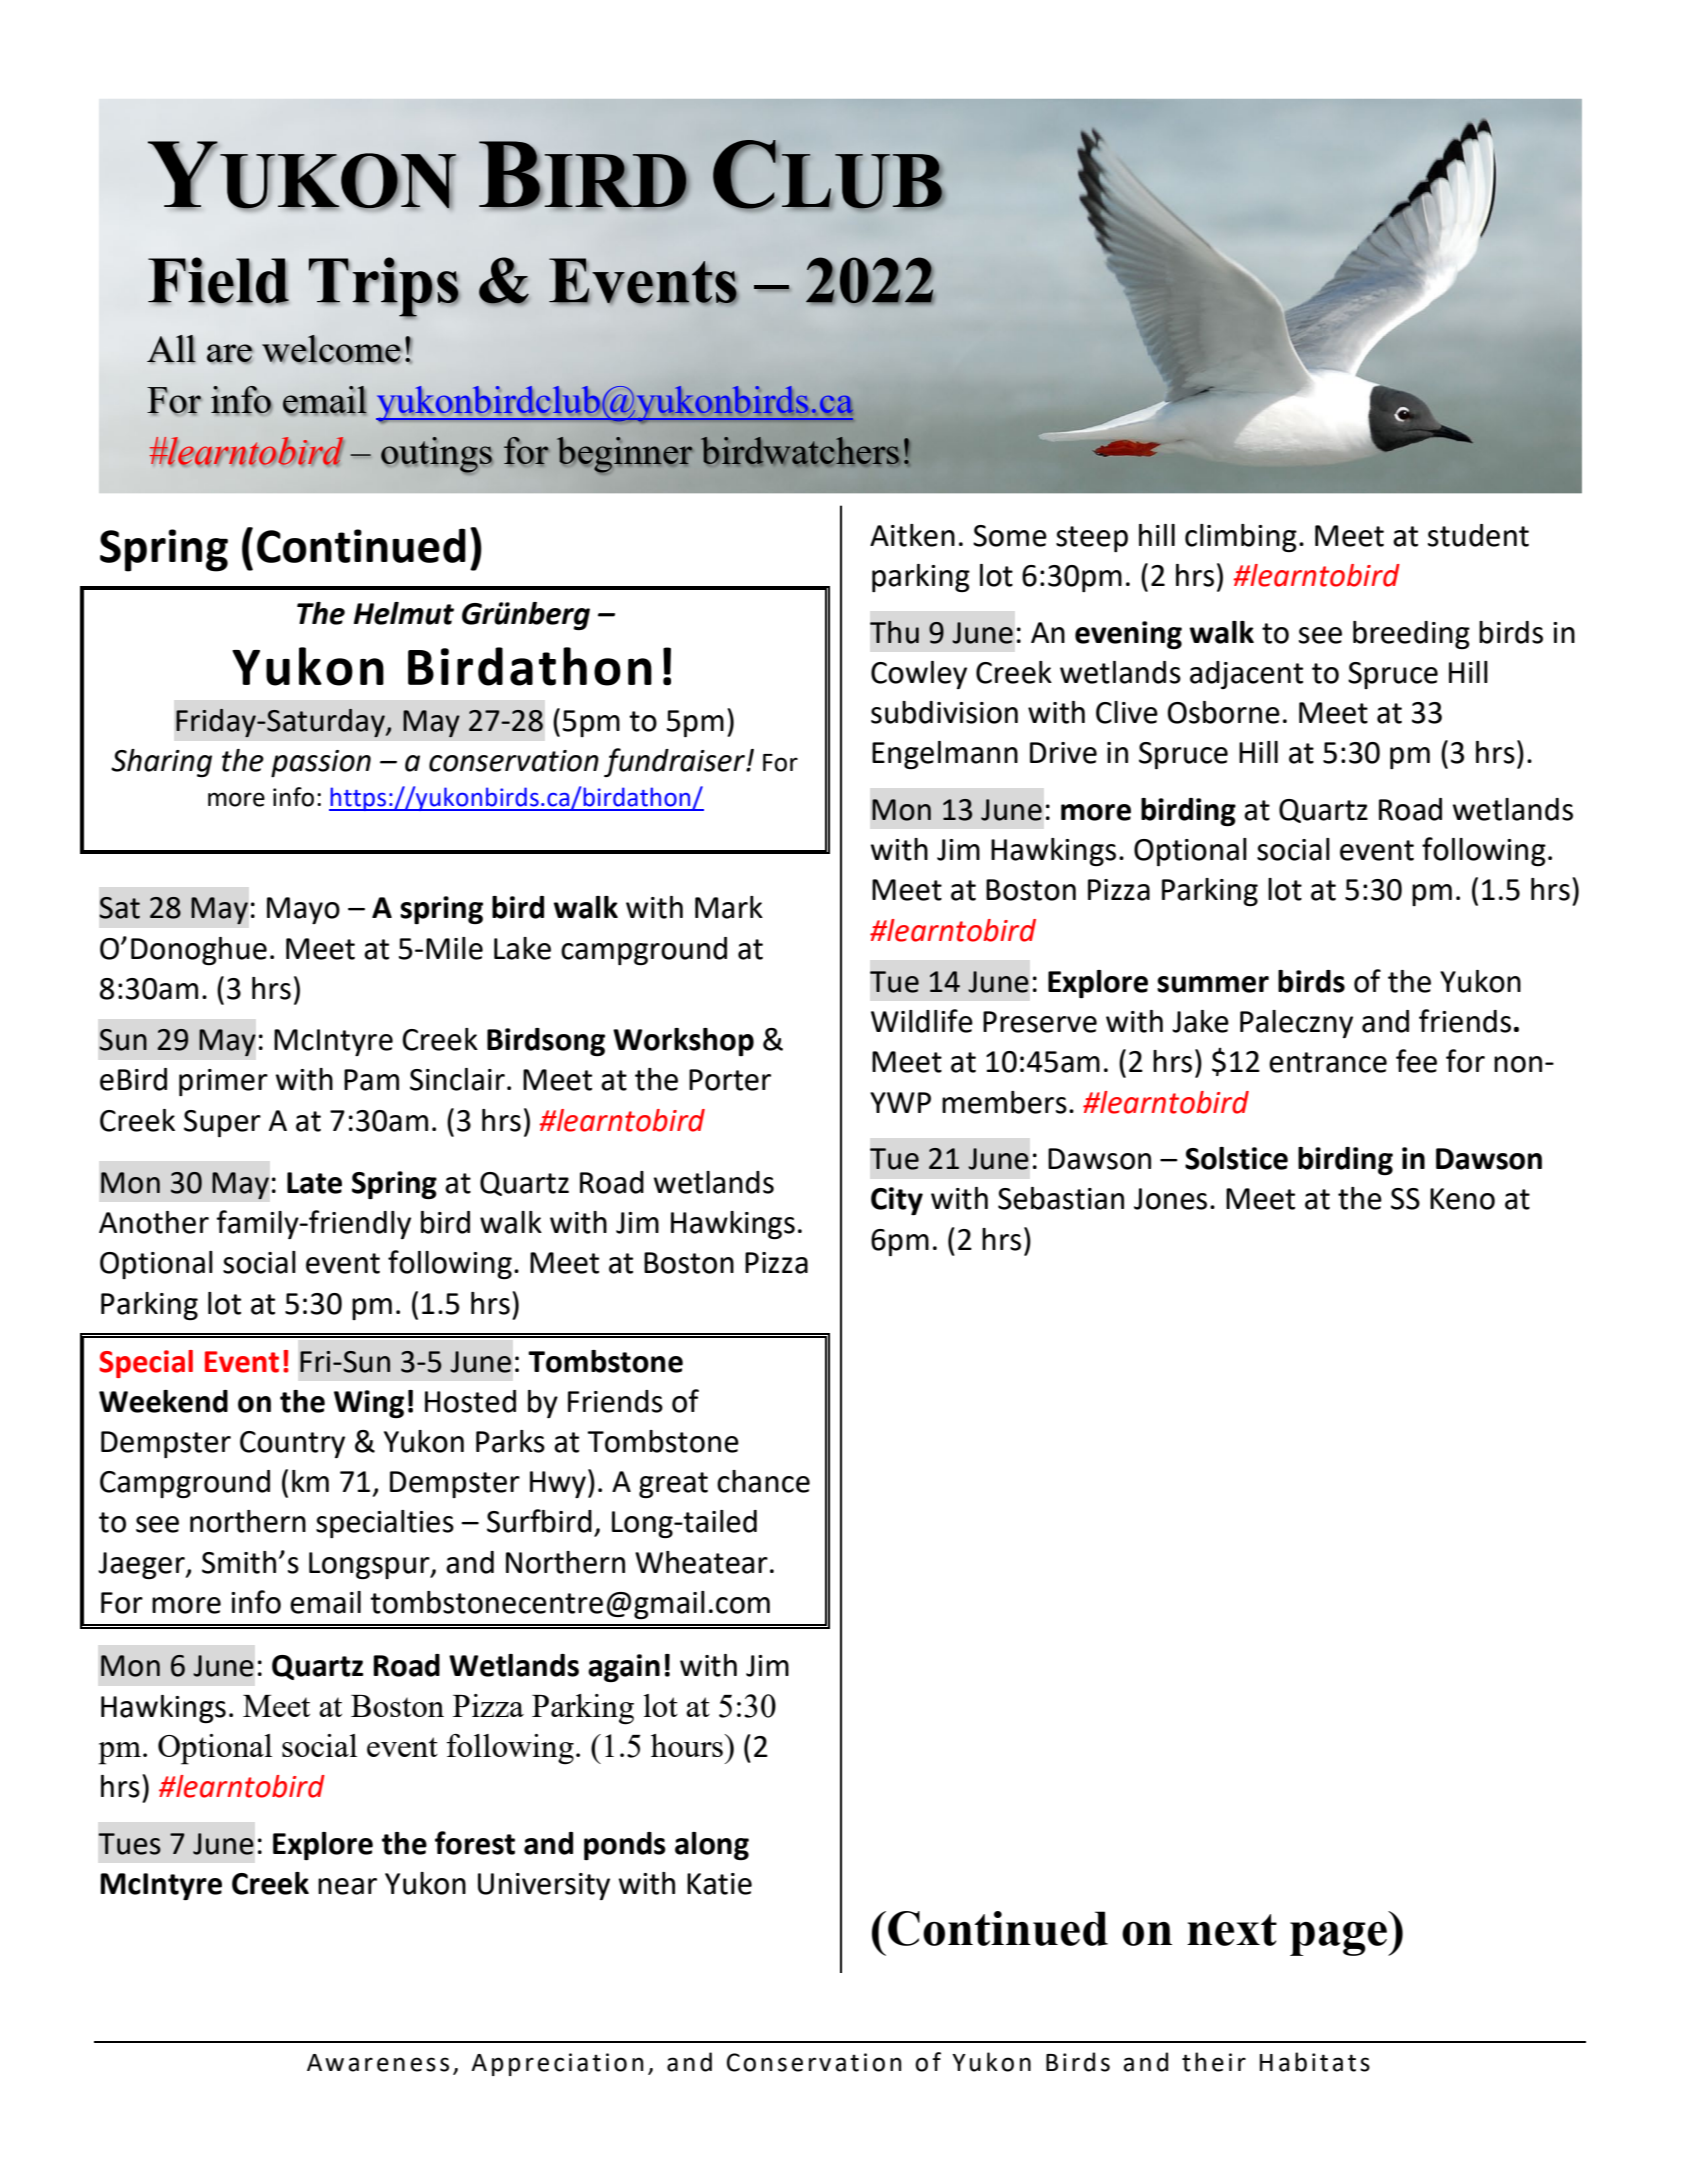  I want to click on climbing, so click(1241, 538).
